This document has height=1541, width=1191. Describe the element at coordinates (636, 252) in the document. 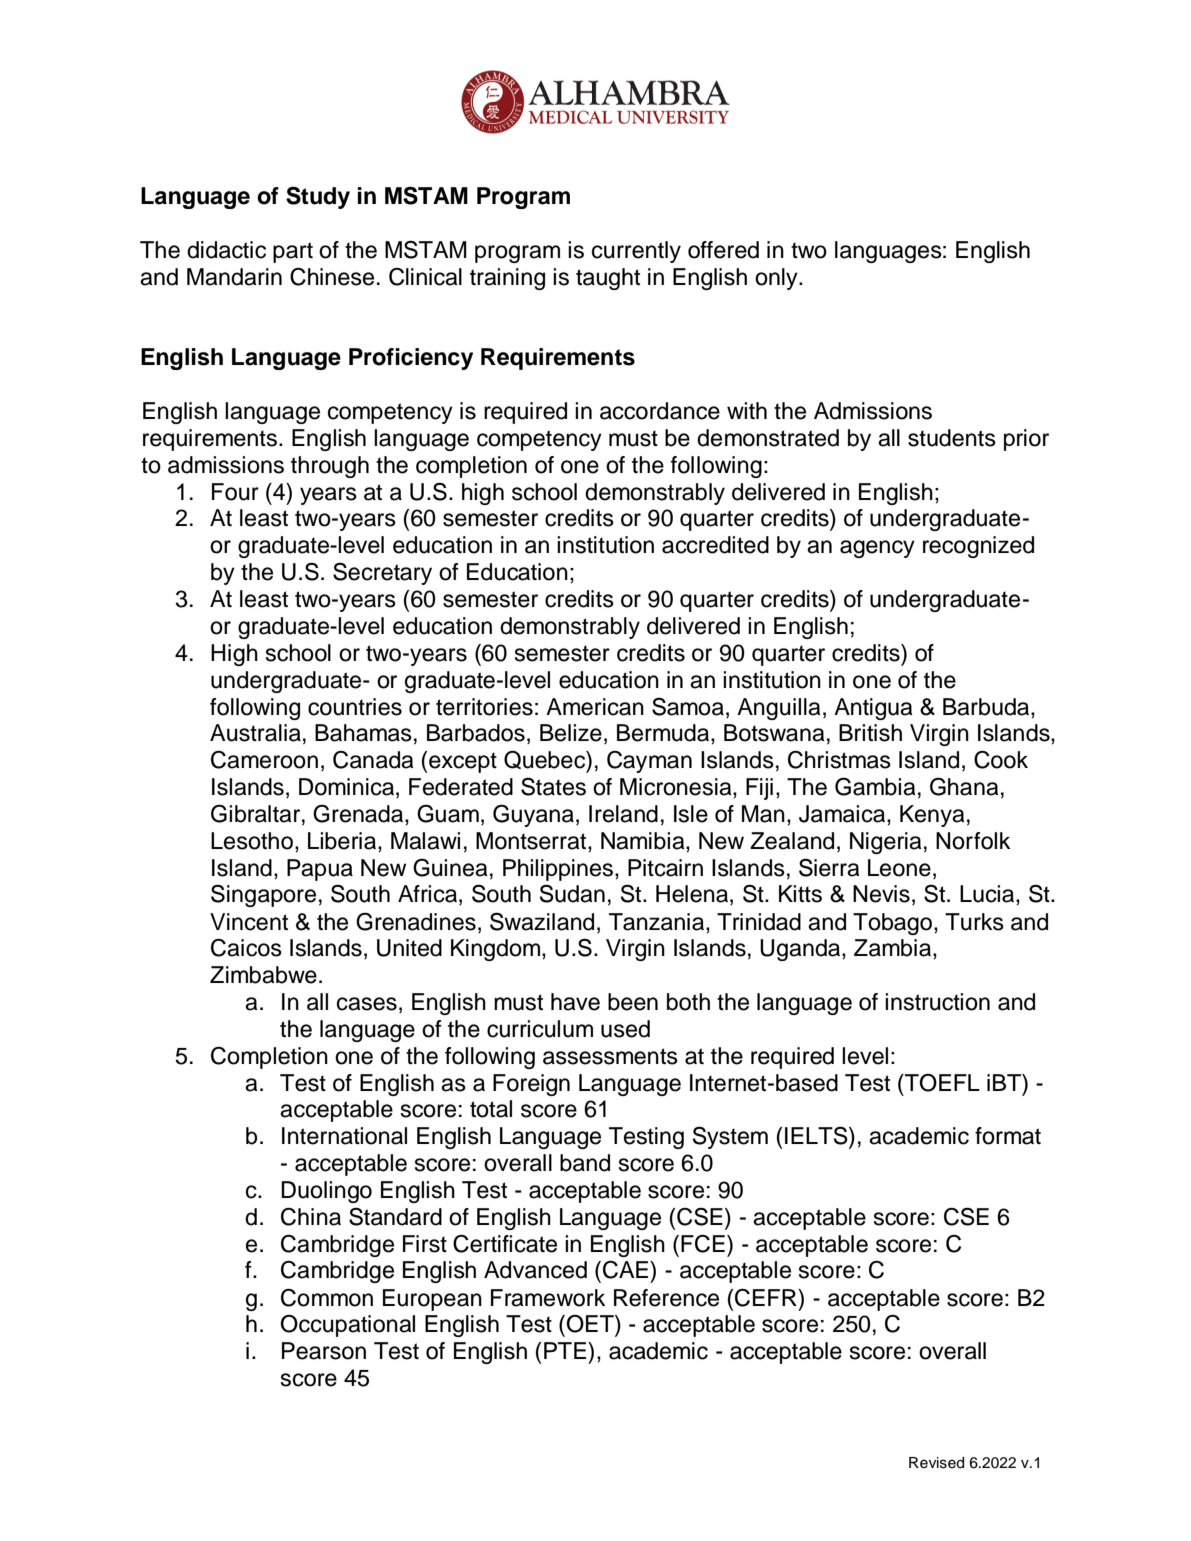

I see `currently` at that location.
